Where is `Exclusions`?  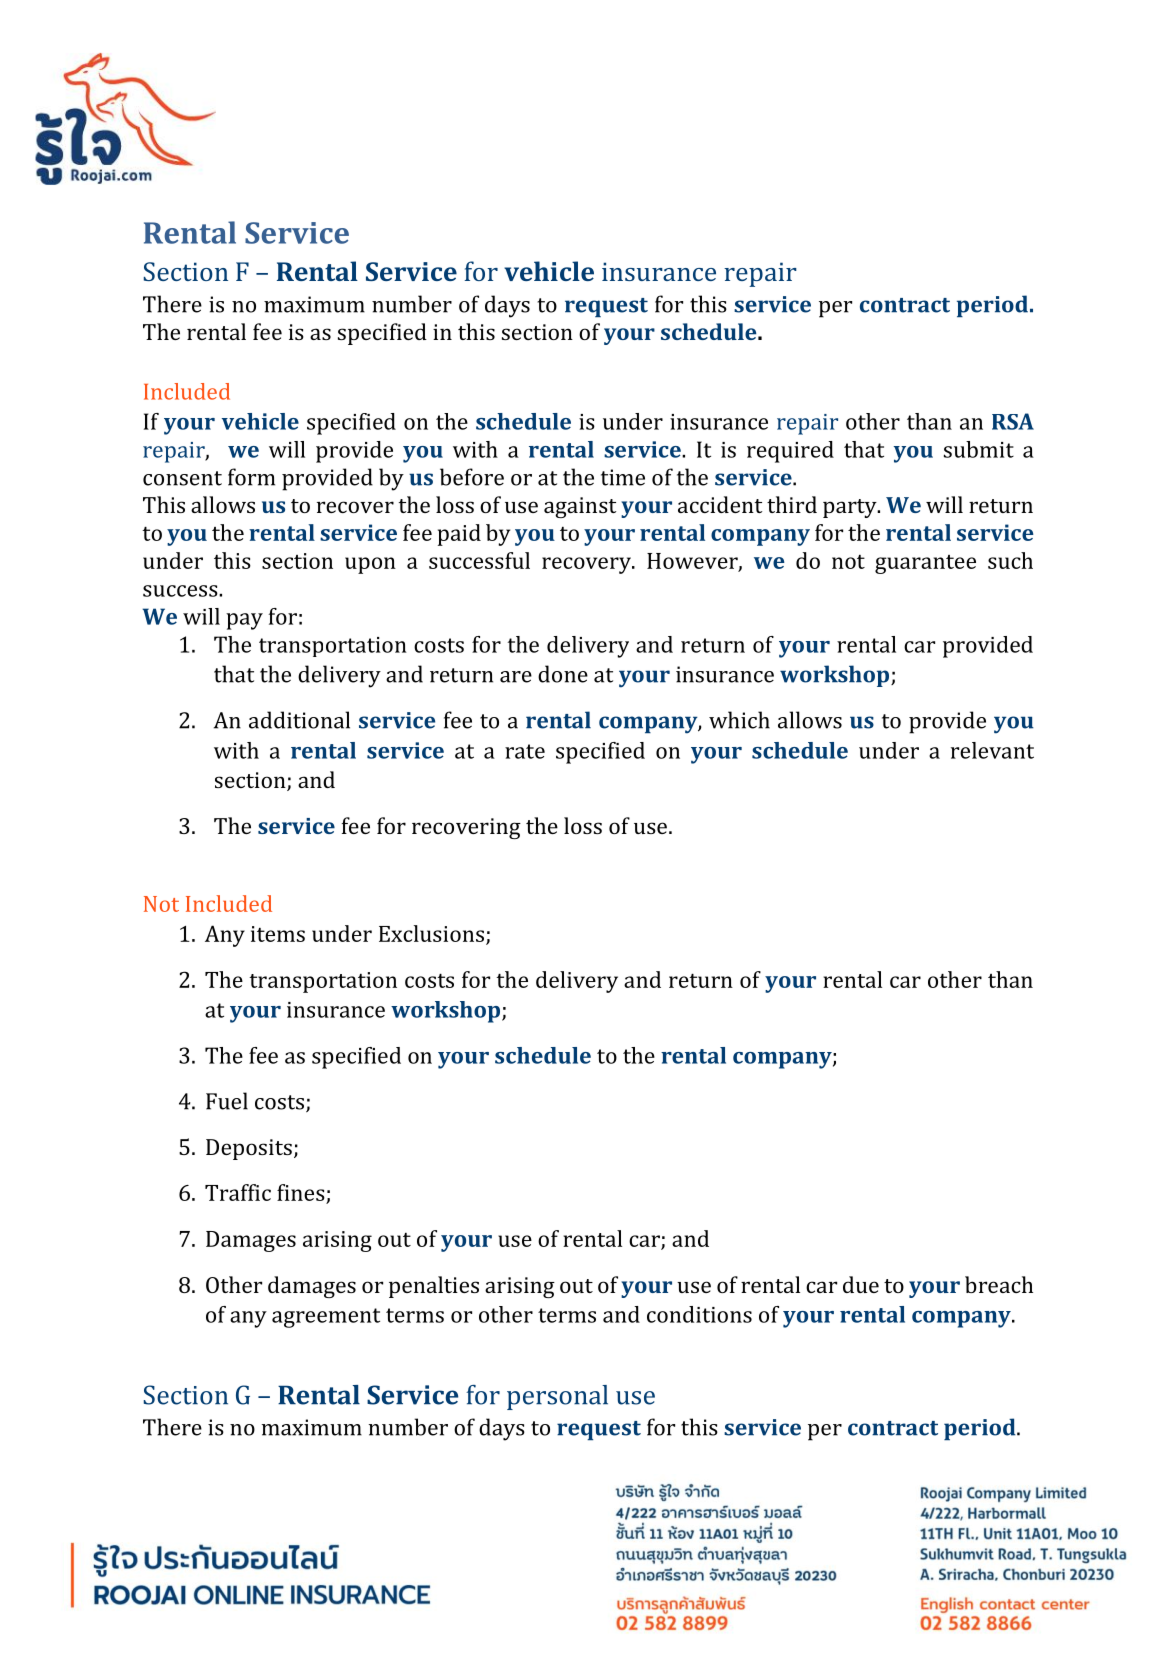 Exclusions is located at coordinates (431, 933).
